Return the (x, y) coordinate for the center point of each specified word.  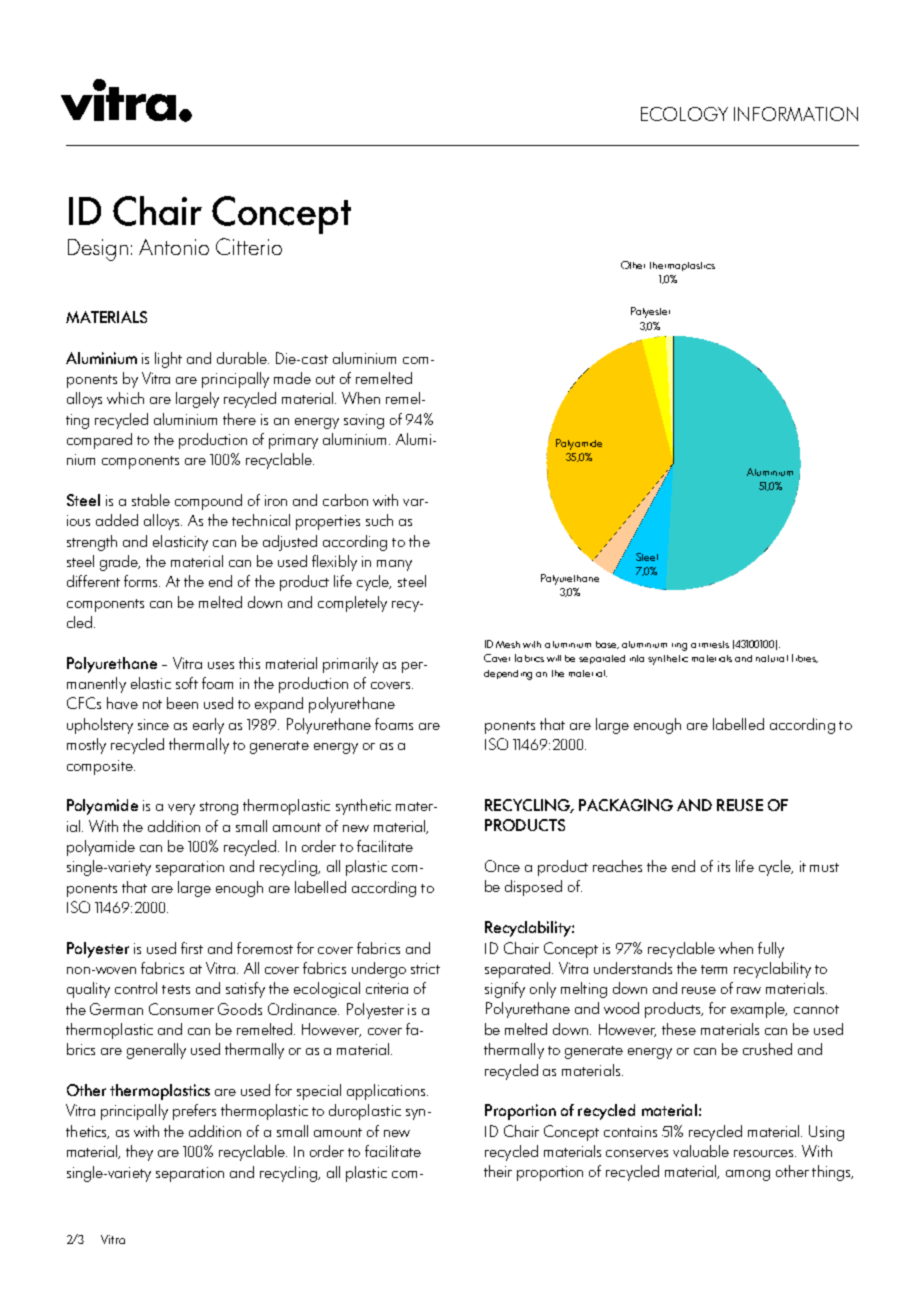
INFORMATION (796, 114)
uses (221, 665)
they (139, 1153)
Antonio (174, 247)
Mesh (508, 644)
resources (765, 1153)
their (498, 1171)
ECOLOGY (684, 114)
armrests (710, 644)
